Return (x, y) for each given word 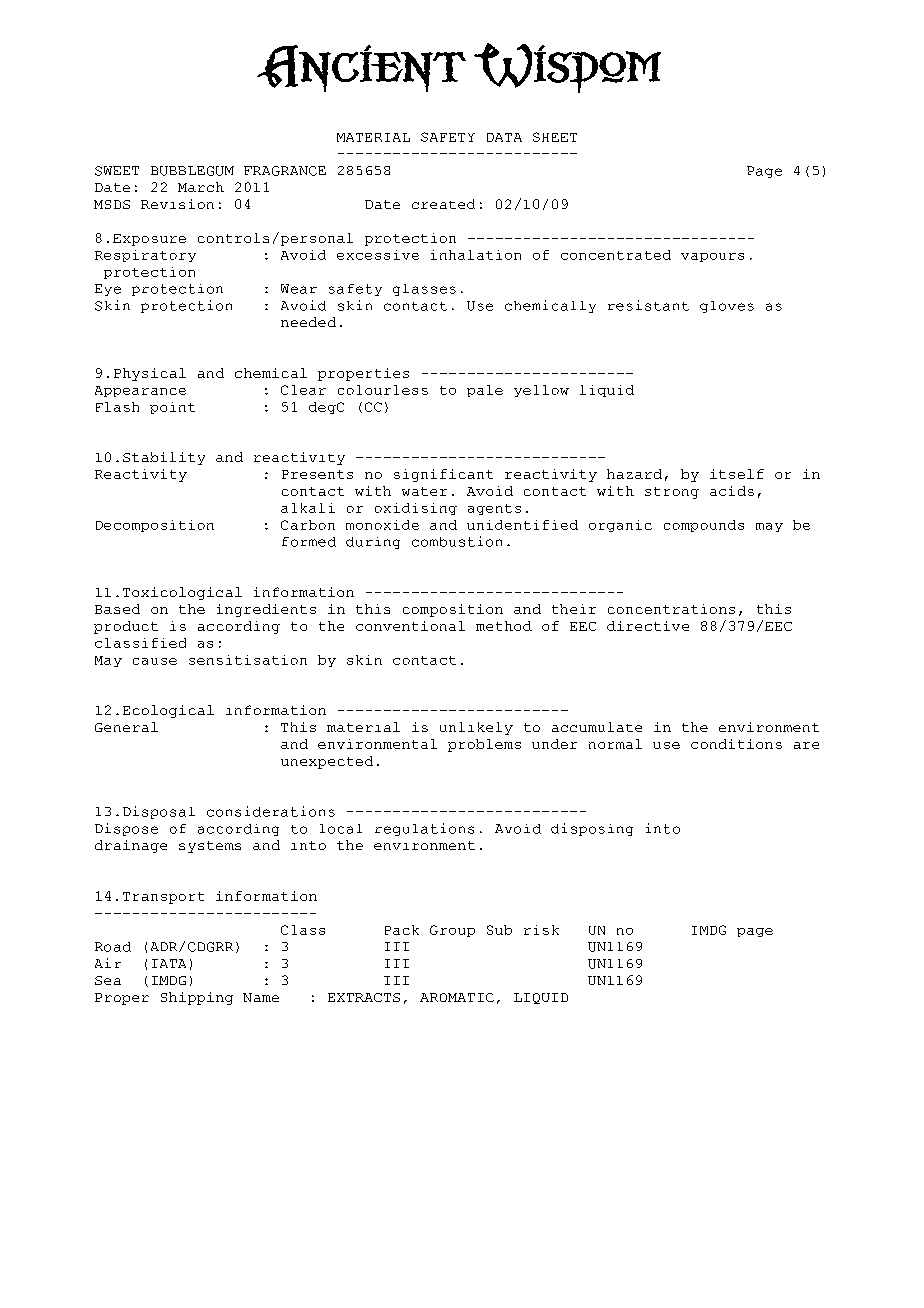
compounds (704, 526)
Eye (108, 290)
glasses (424, 290)
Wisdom (567, 68)
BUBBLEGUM (192, 171)
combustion (457, 541)
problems (484, 745)
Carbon (308, 525)
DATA (504, 137)
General (126, 727)
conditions (736, 744)
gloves (727, 307)
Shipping (197, 998)
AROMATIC (457, 997)
